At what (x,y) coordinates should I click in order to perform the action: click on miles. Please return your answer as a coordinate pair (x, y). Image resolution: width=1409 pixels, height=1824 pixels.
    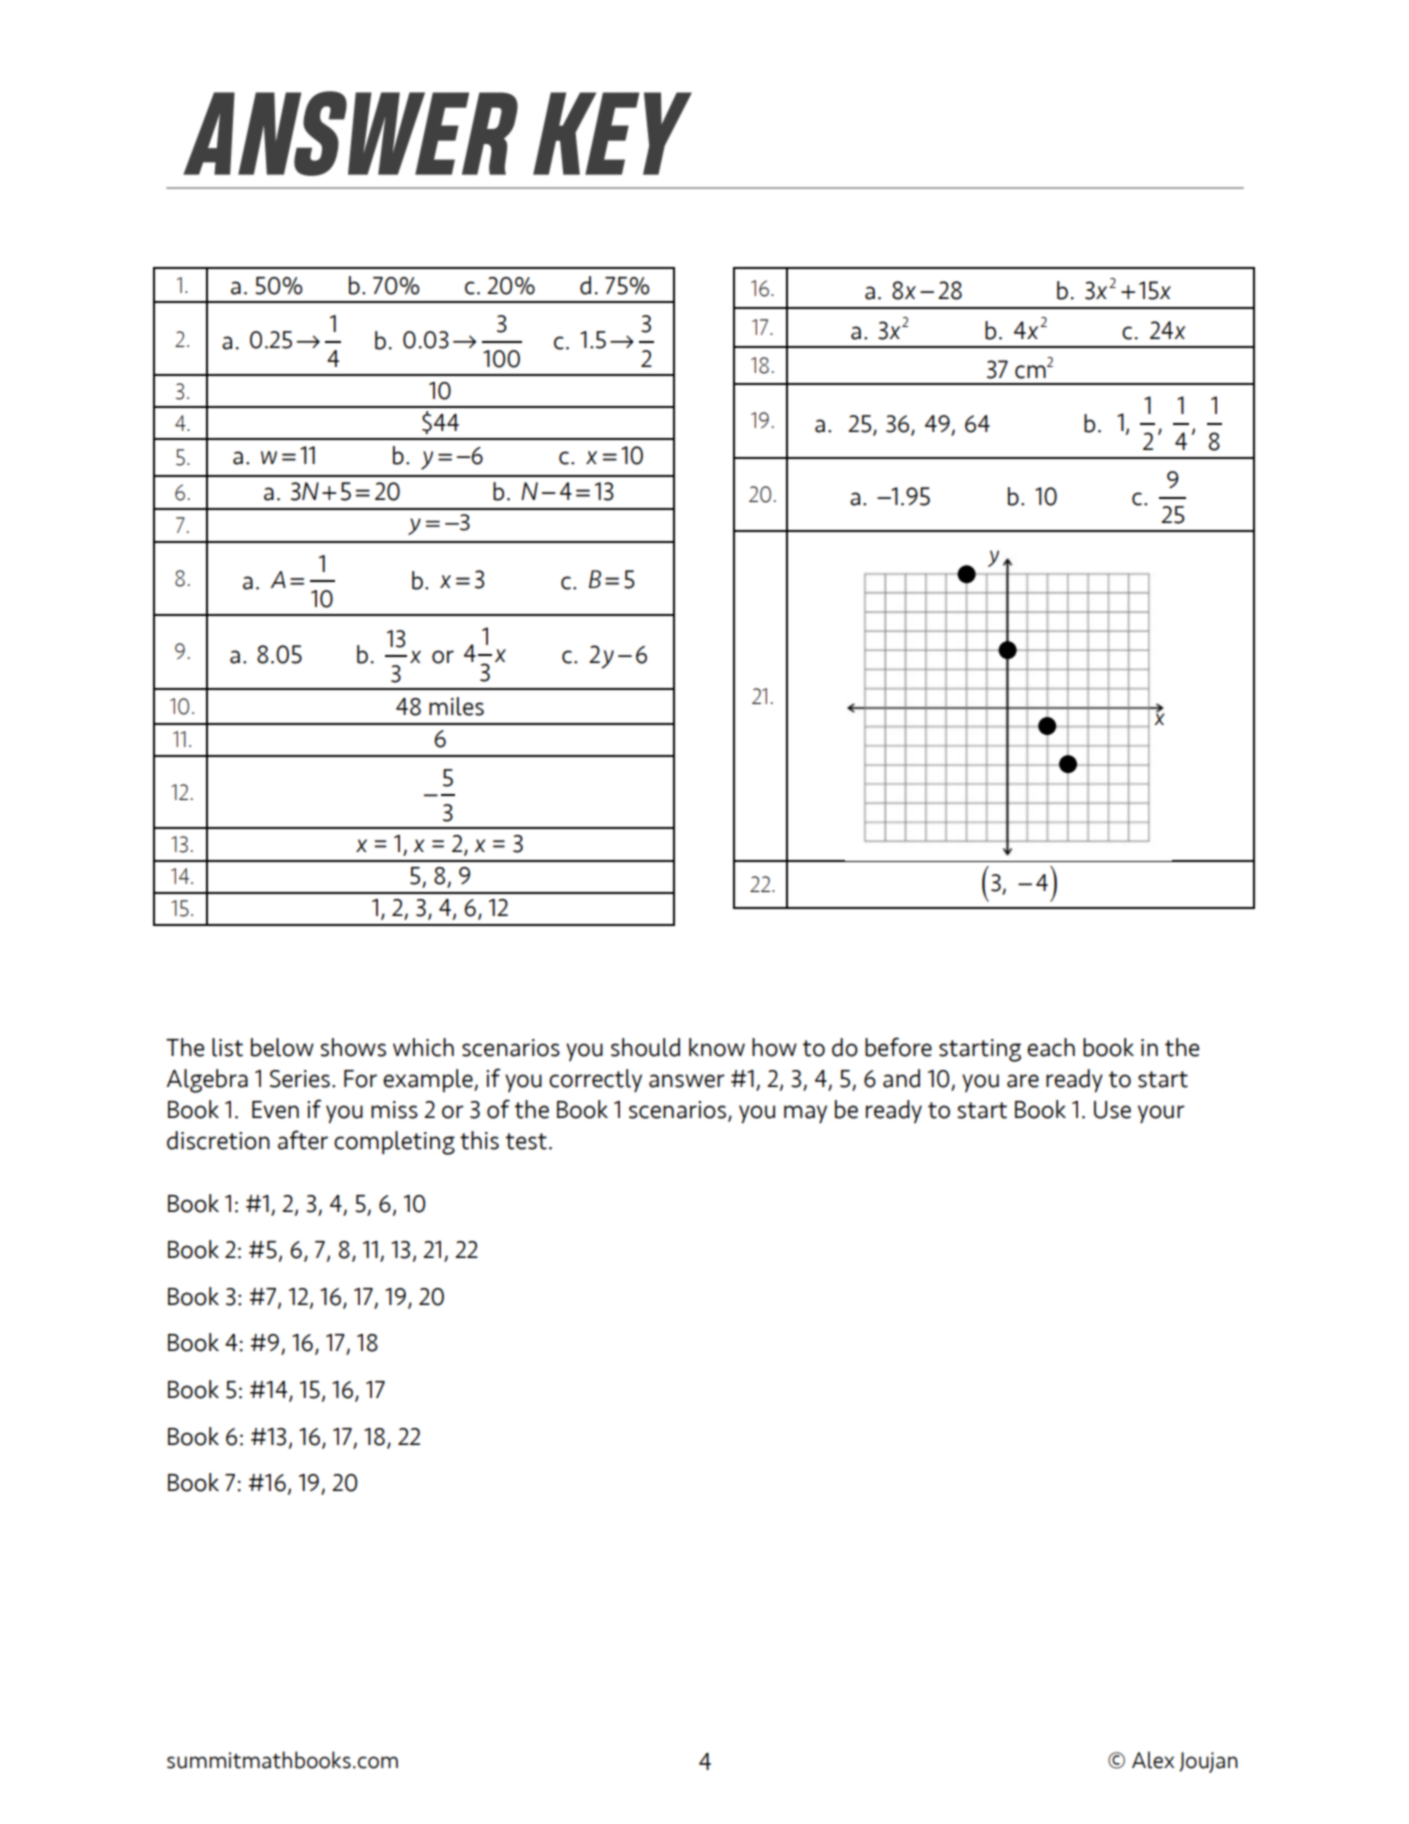
    Looking at the image, I should click on (456, 706).
